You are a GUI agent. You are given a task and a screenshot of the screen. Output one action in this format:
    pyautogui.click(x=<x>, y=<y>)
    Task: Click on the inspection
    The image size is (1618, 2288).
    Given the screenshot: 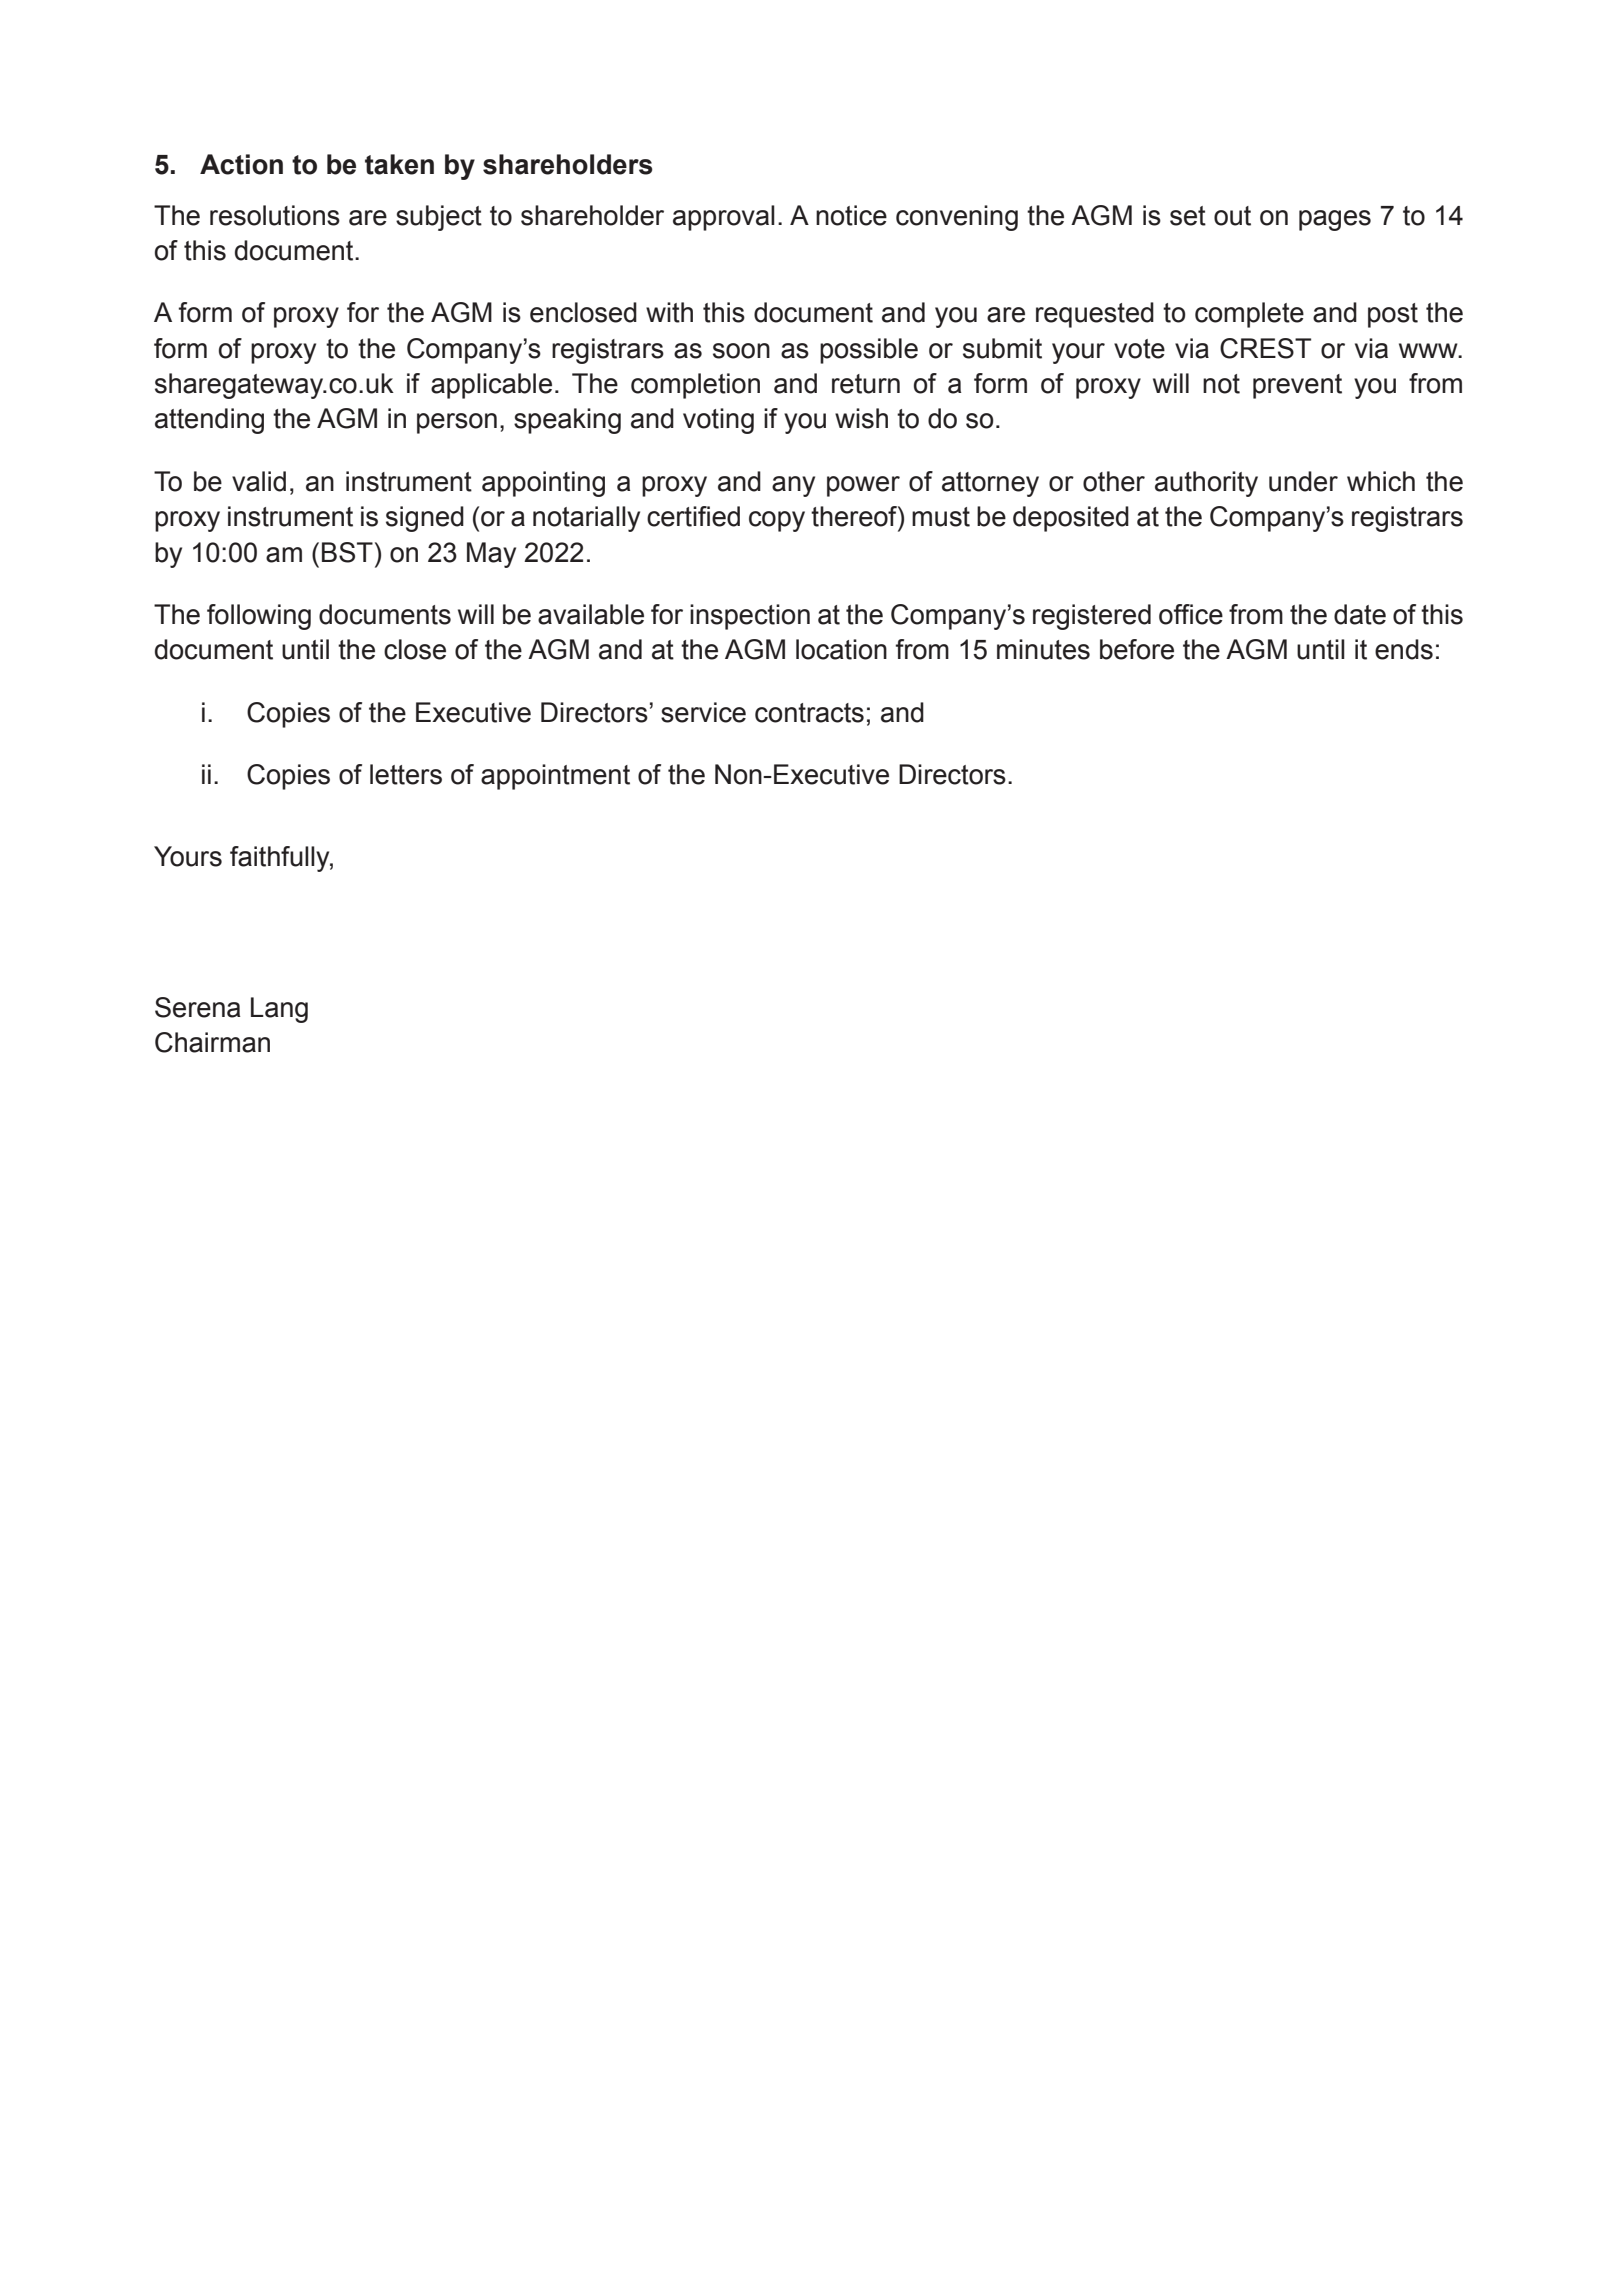 What is the action you would take?
    pyautogui.click(x=750, y=617)
